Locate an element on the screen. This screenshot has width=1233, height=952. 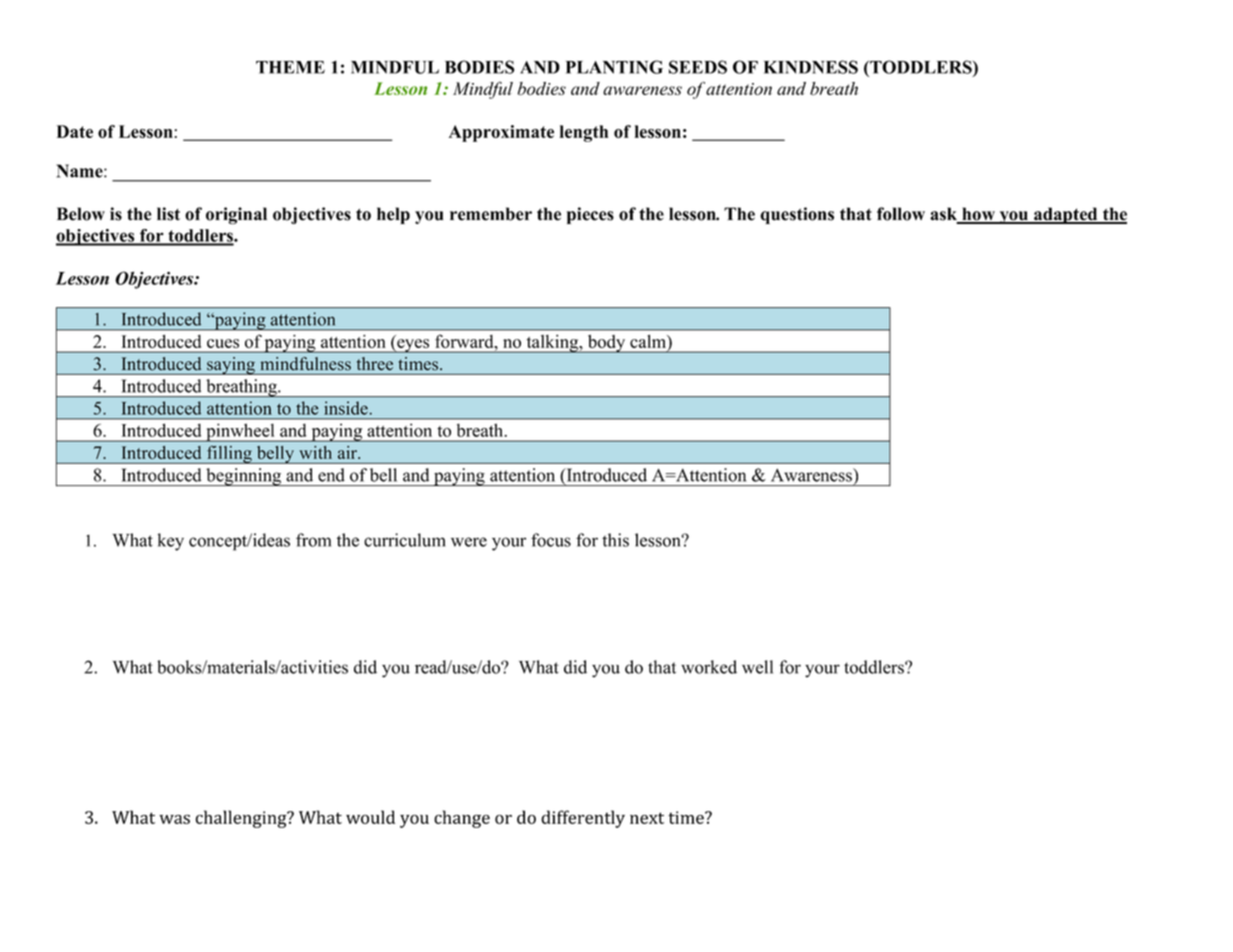
next is located at coordinates (647, 818).
